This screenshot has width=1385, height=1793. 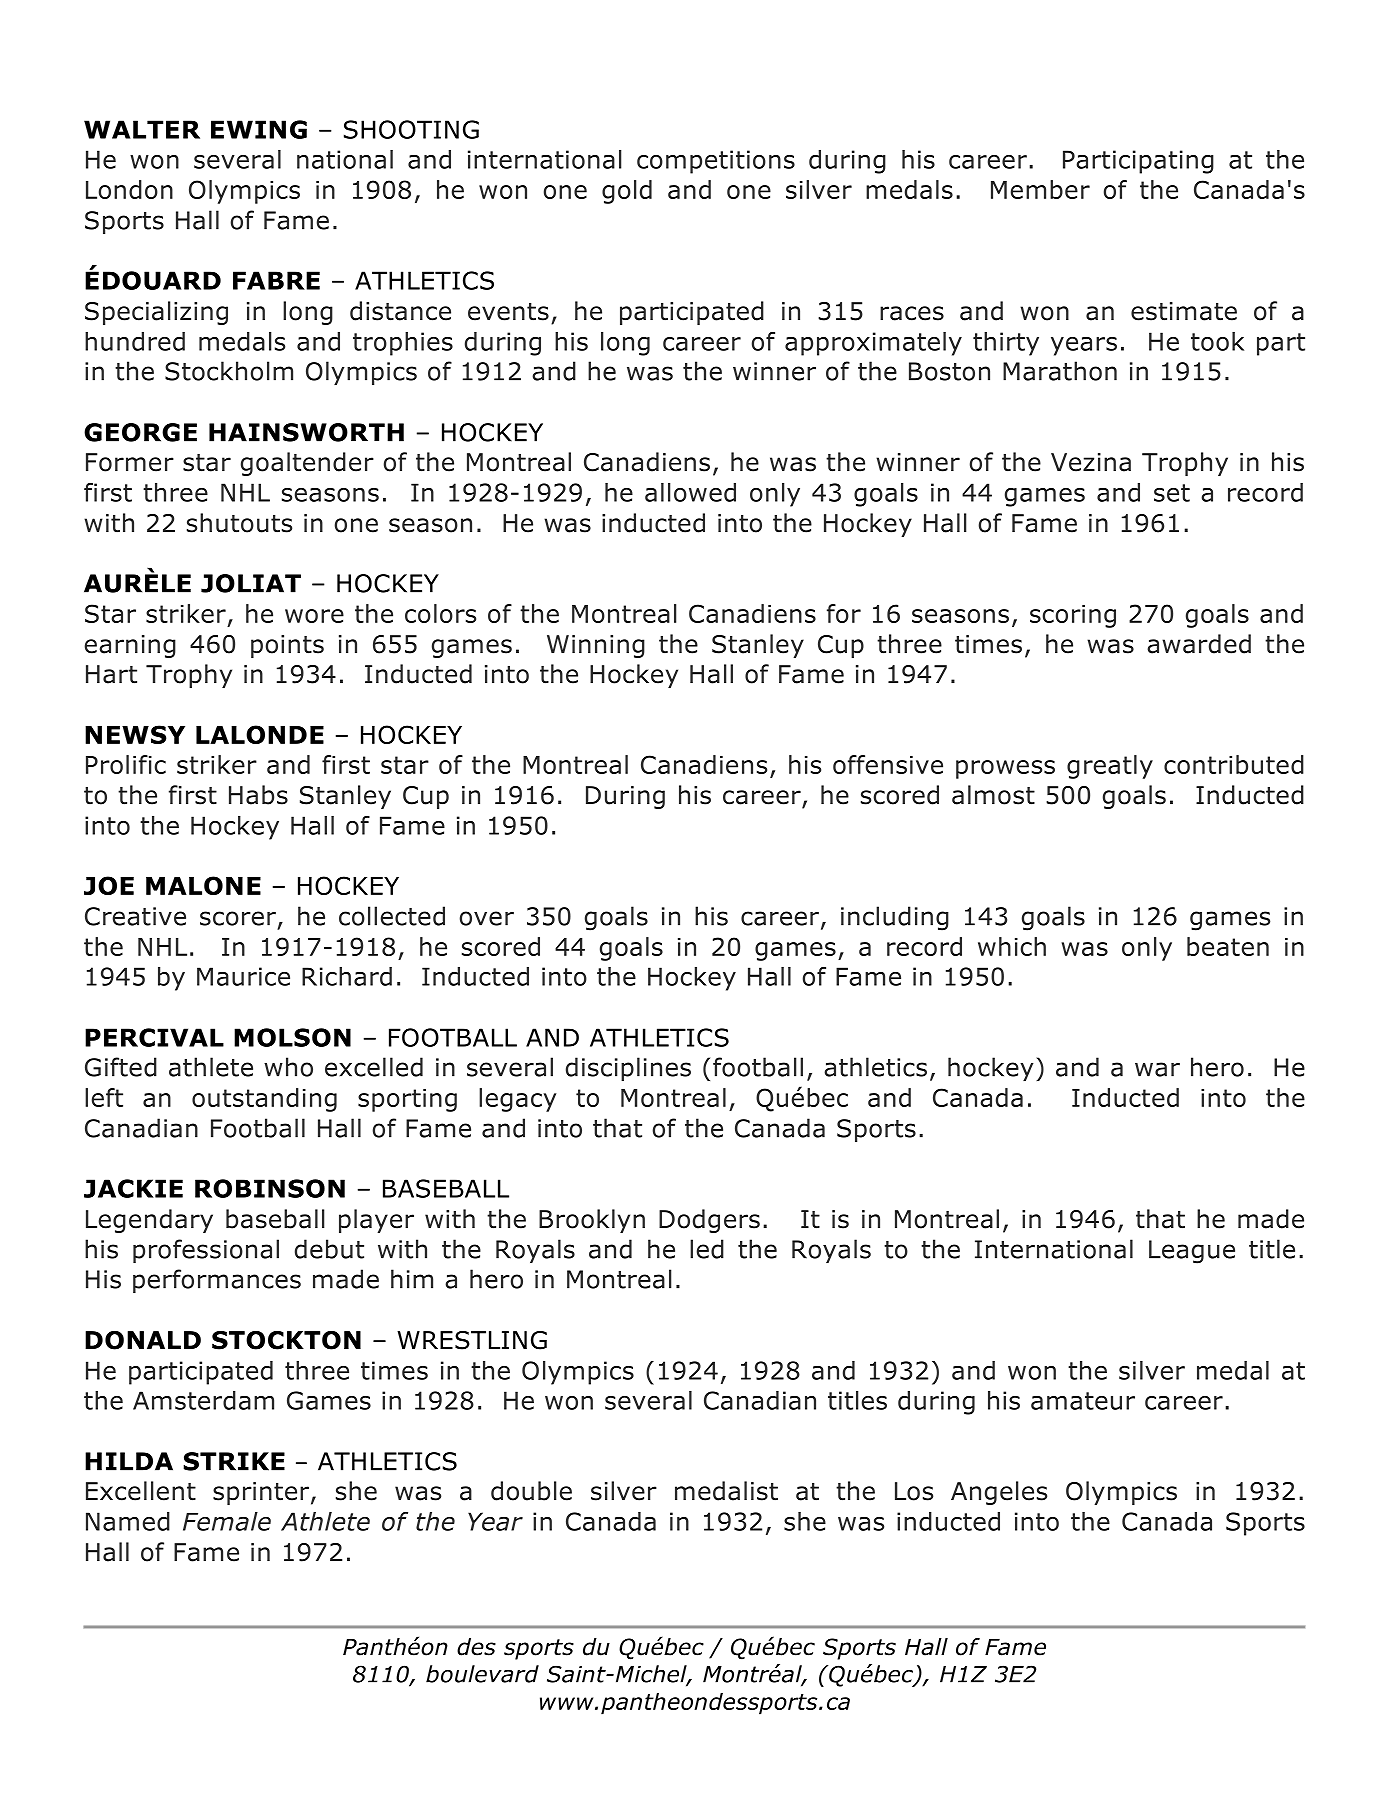 What do you see at coordinates (627, 192) in the screenshot?
I see `gold` at bounding box center [627, 192].
